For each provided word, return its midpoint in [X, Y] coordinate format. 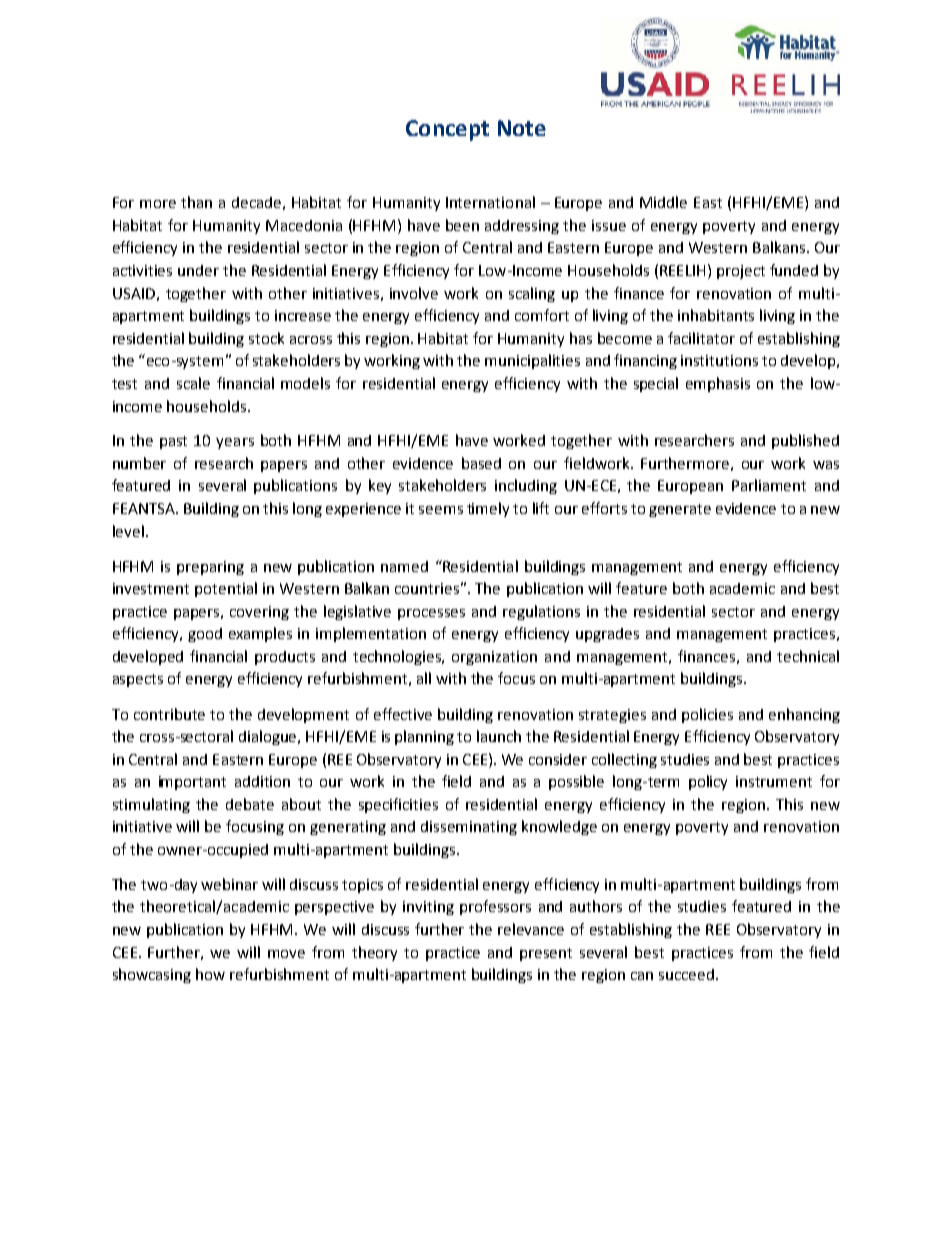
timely [488, 509]
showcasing [152, 975]
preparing [210, 568]
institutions [719, 360]
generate [680, 510]
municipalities [532, 361]
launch [499, 736]
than [196, 202]
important [192, 783]
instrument [774, 781]
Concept [447, 130]
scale [193, 383]
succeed [686, 974]
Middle [663, 202]
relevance [531, 929]
